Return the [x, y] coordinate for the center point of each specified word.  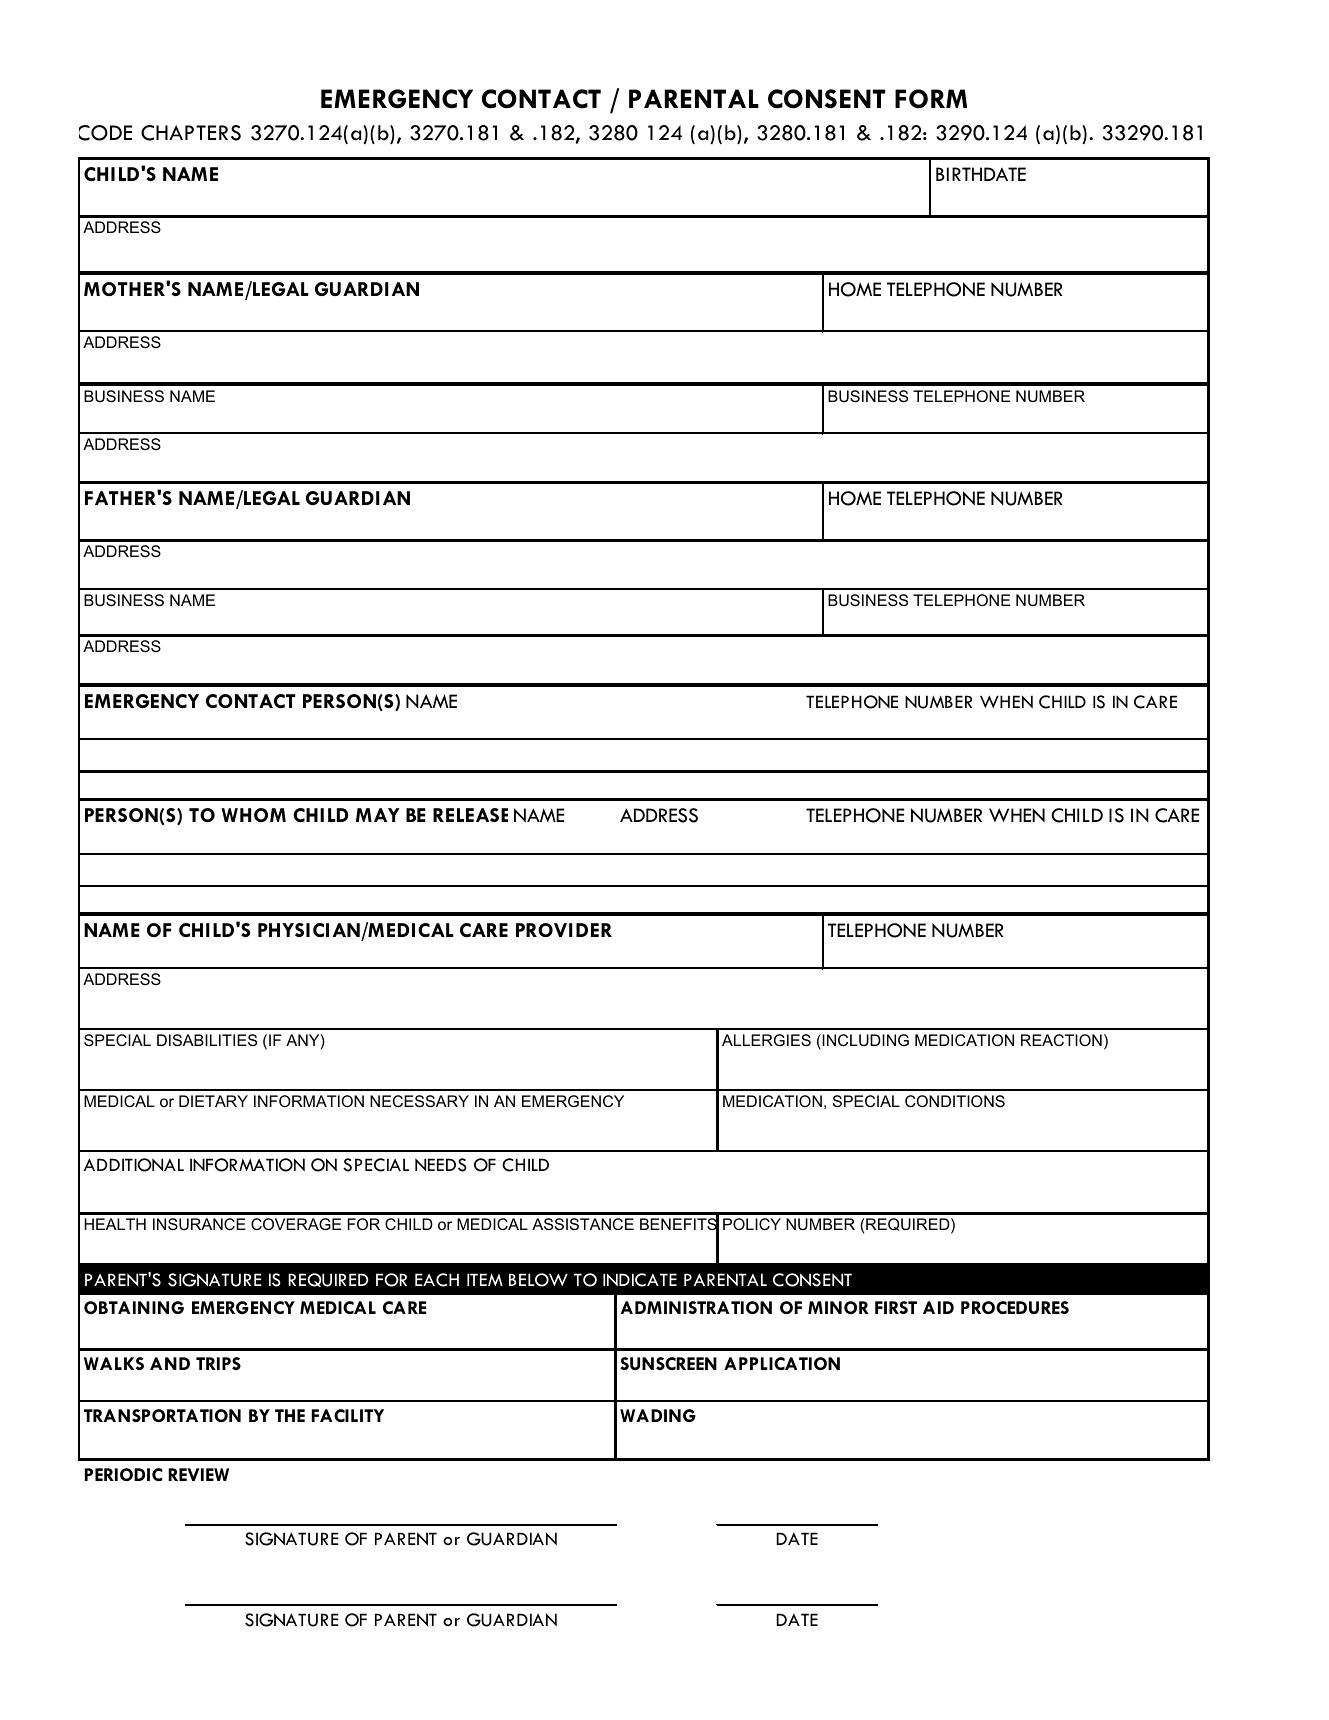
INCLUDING [864, 1041]
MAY [378, 815]
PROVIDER [564, 930]
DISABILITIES [207, 1040]
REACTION [1061, 1040]
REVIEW [198, 1474]
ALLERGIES [766, 1040]
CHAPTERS [191, 133]
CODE [105, 133]
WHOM [253, 815]
